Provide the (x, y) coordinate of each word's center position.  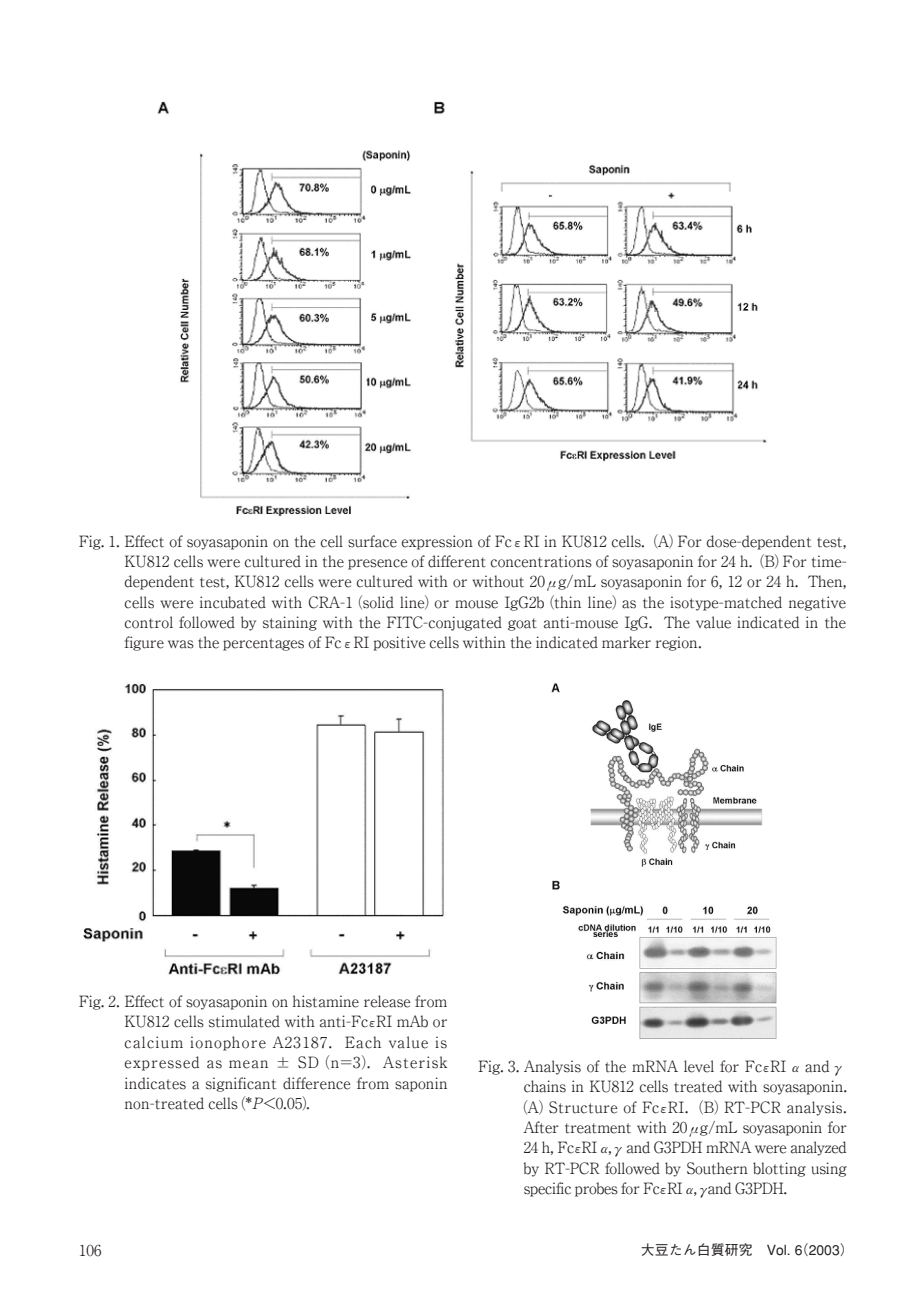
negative (817, 603)
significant (241, 1084)
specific (547, 1189)
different (457, 561)
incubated (233, 602)
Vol (777, 1250)
